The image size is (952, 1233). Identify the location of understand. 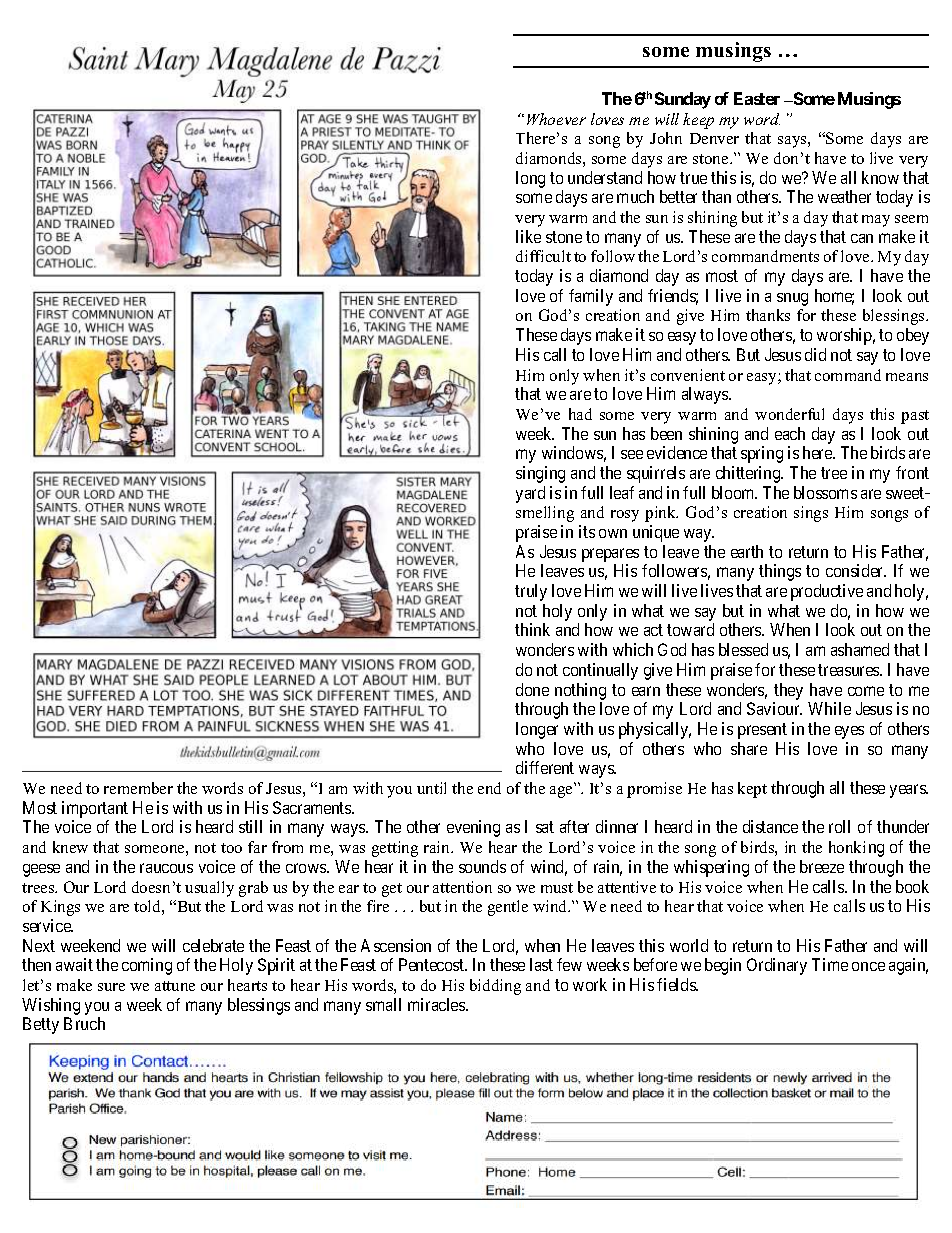
(605, 177).
